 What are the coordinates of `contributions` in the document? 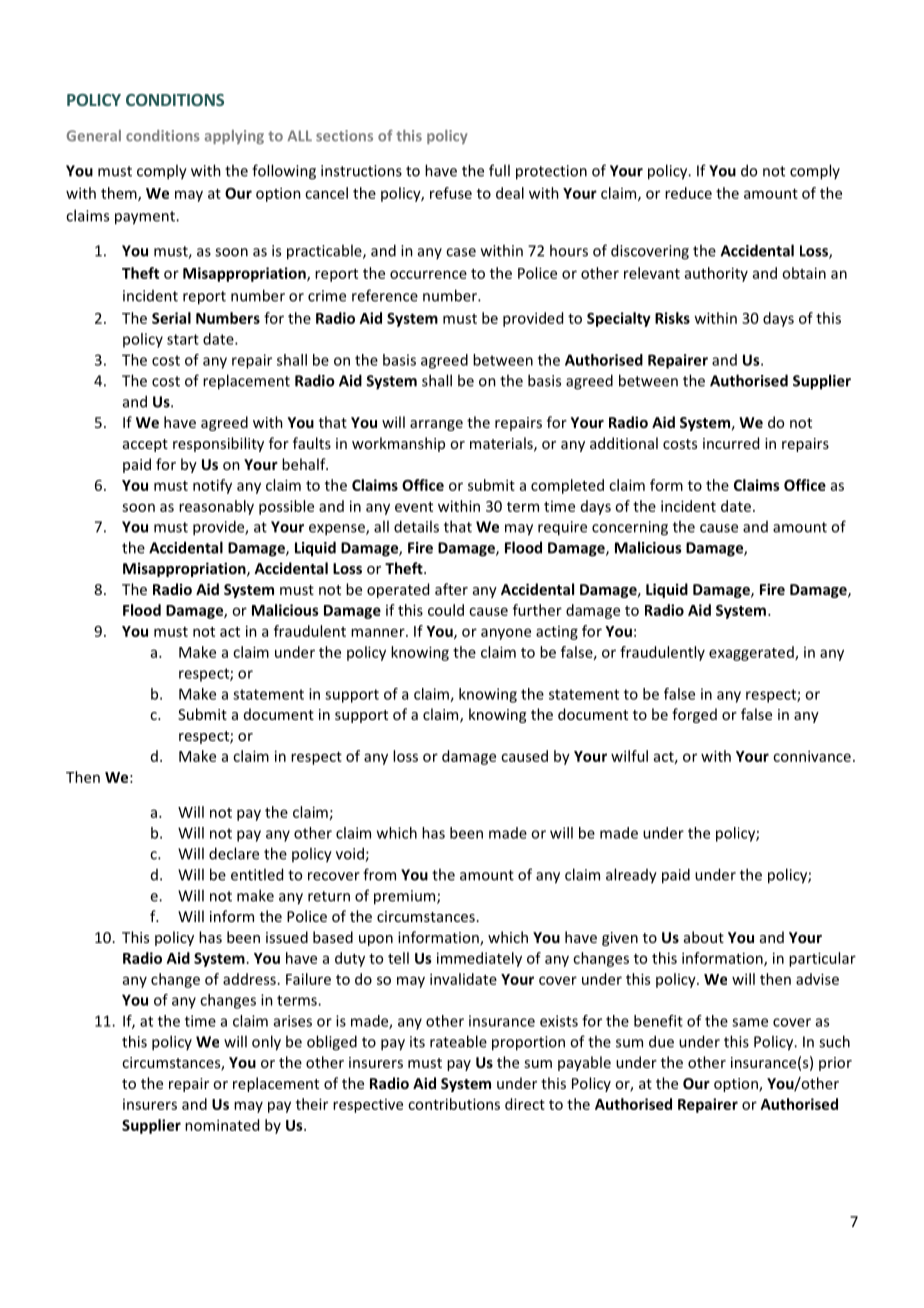 It's located at (454, 1104).
